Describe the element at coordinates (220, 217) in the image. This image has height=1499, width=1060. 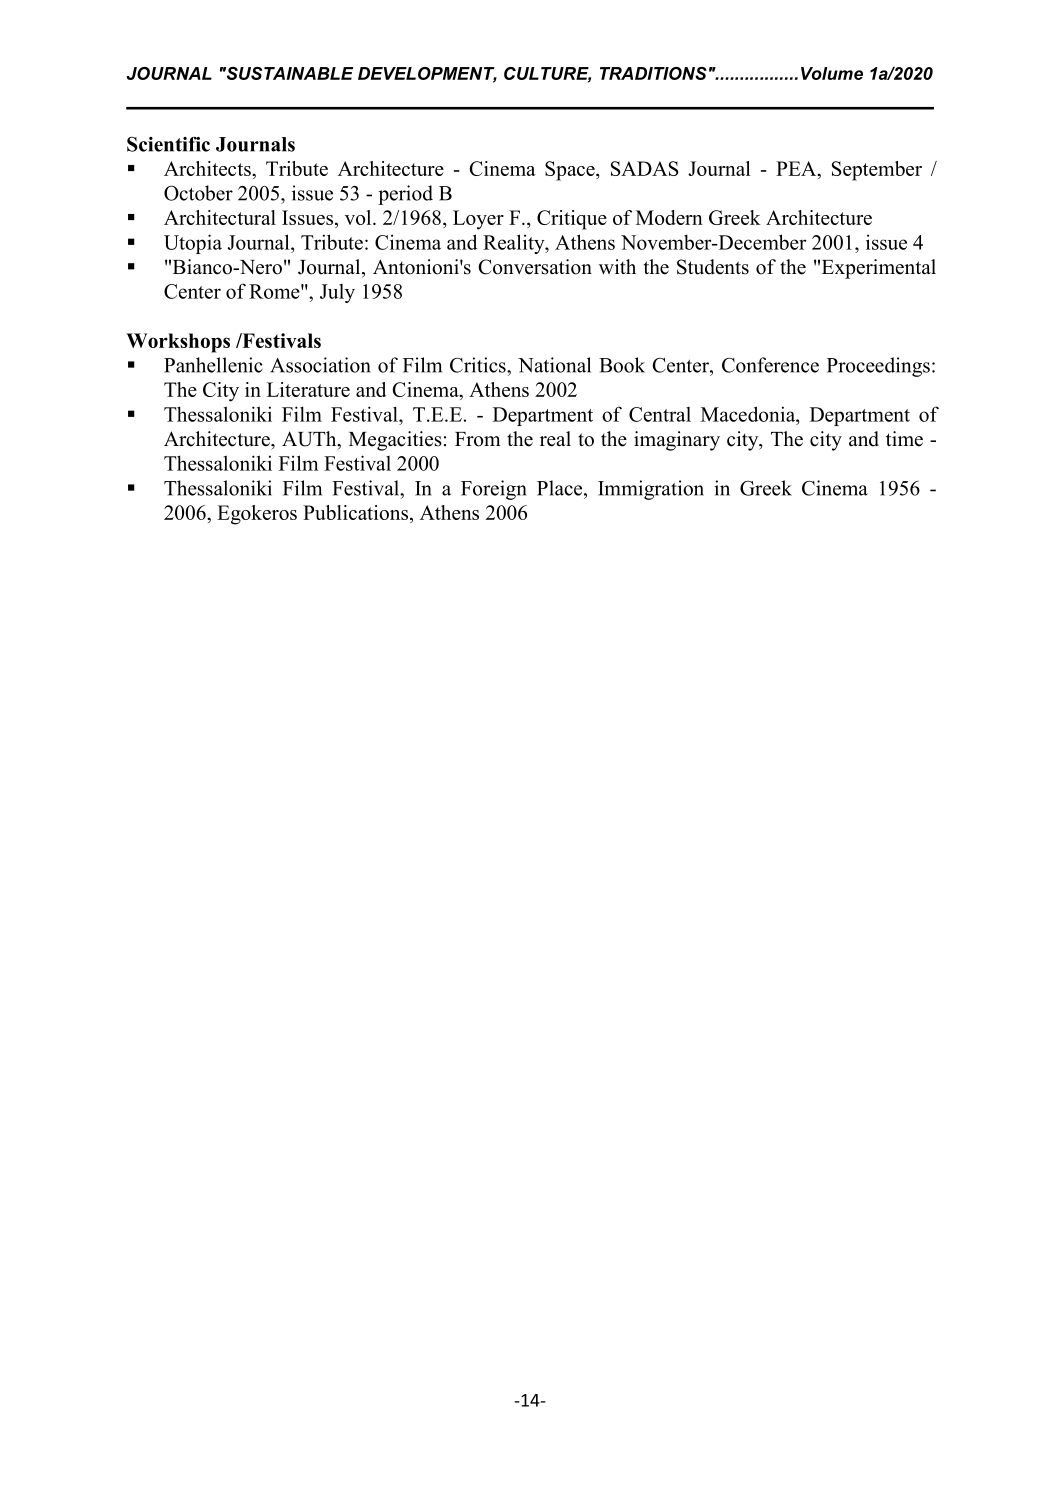
I see `Architectural` at that location.
